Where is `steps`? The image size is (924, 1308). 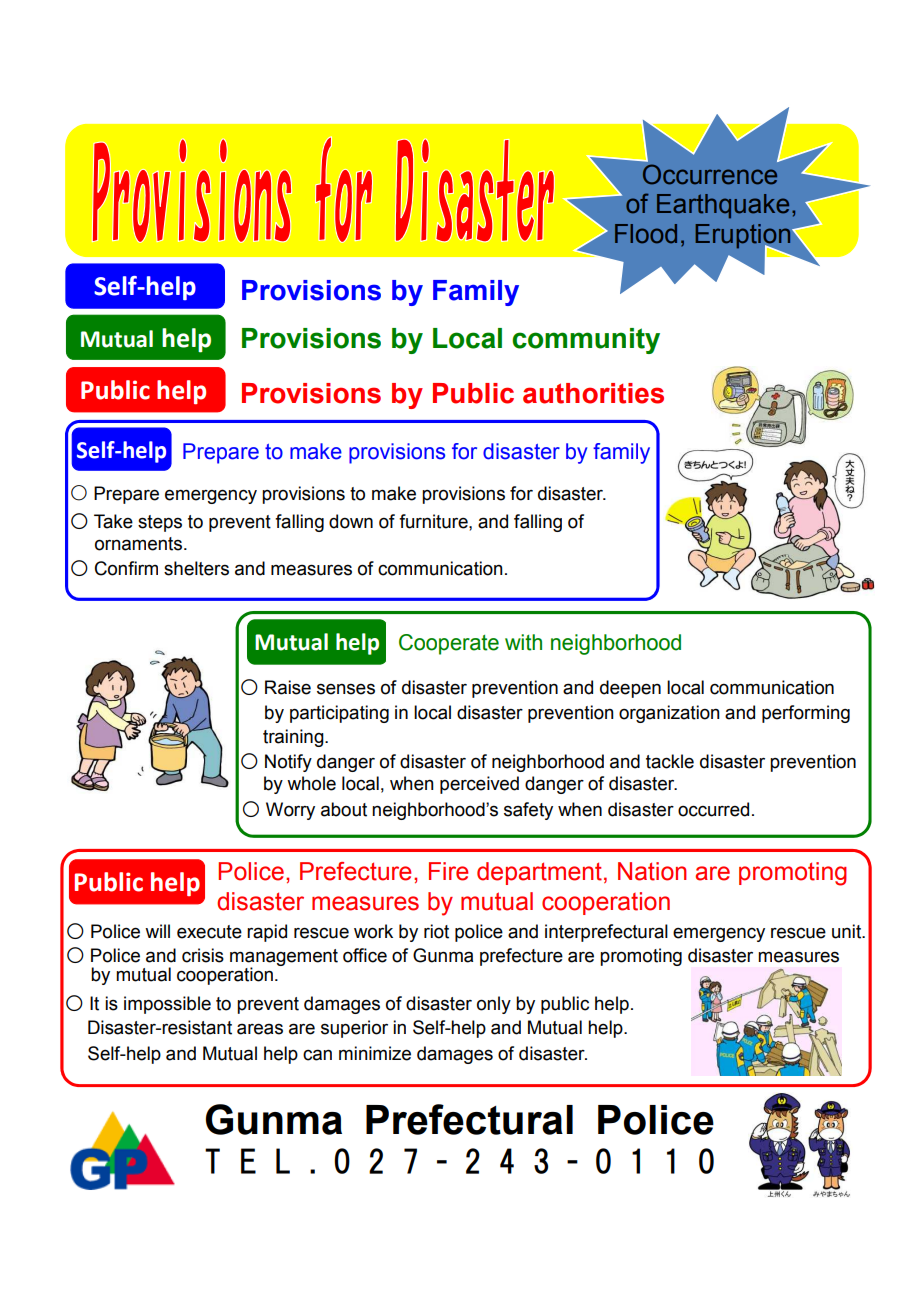
steps is located at coordinates (160, 523).
